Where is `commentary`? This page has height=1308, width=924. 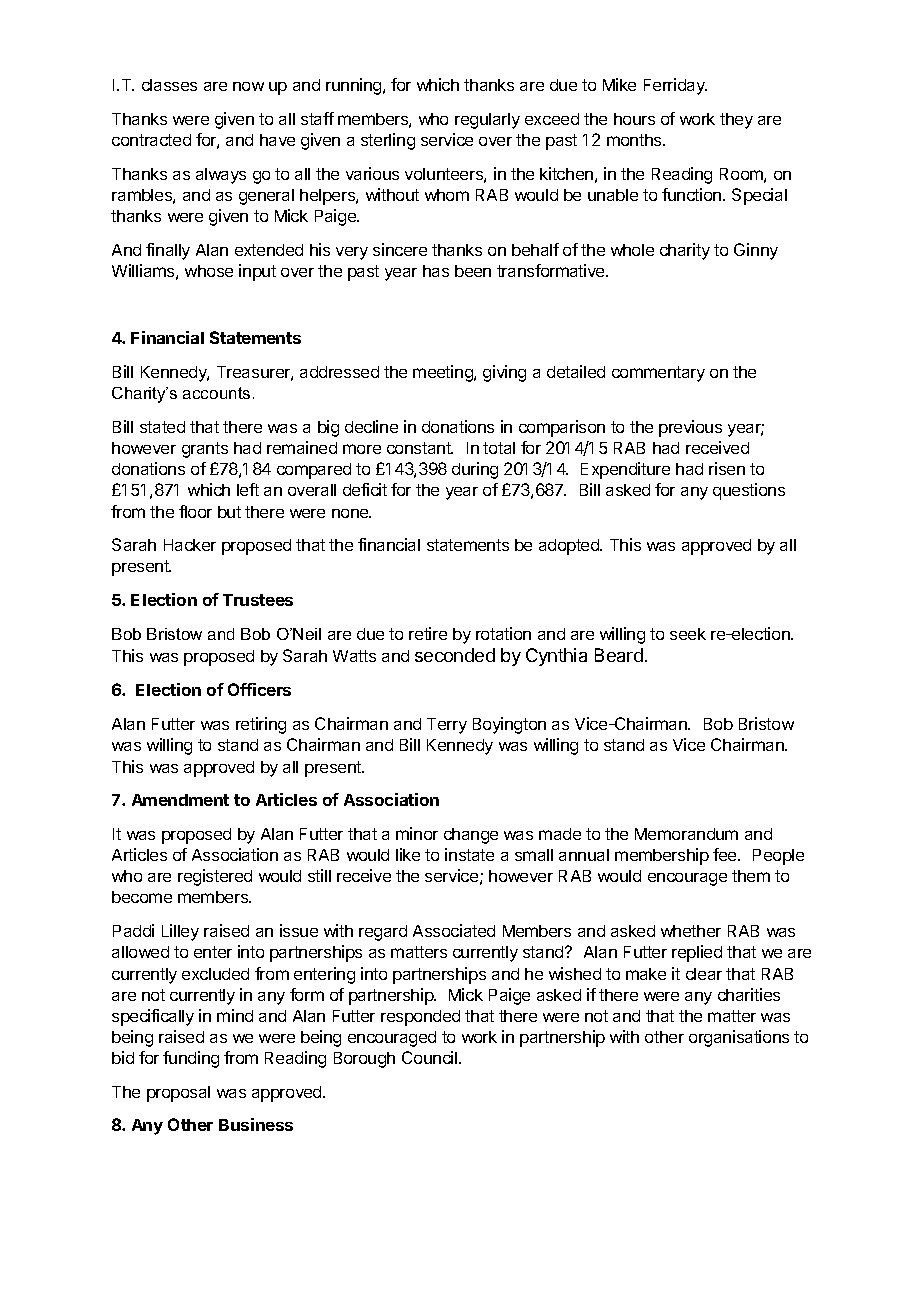 commentary is located at coordinates (658, 374).
